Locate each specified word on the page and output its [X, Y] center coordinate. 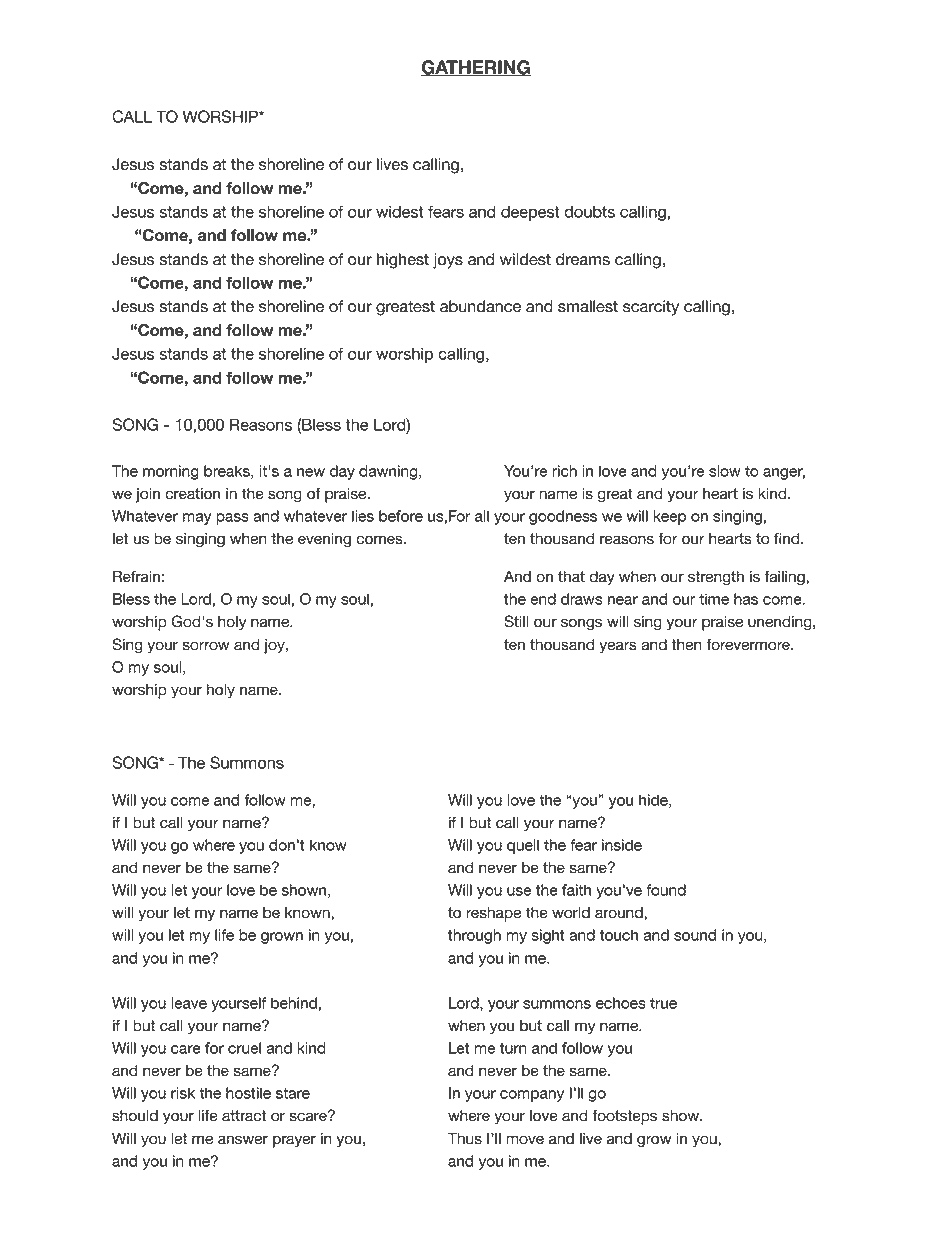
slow [725, 471]
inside [622, 845]
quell [523, 846]
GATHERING [476, 68]
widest [400, 212]
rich [564, 471]
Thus [465, 1138]
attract [244, 1116]
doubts [589, 212]
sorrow [206, 646]
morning [171, 472]
